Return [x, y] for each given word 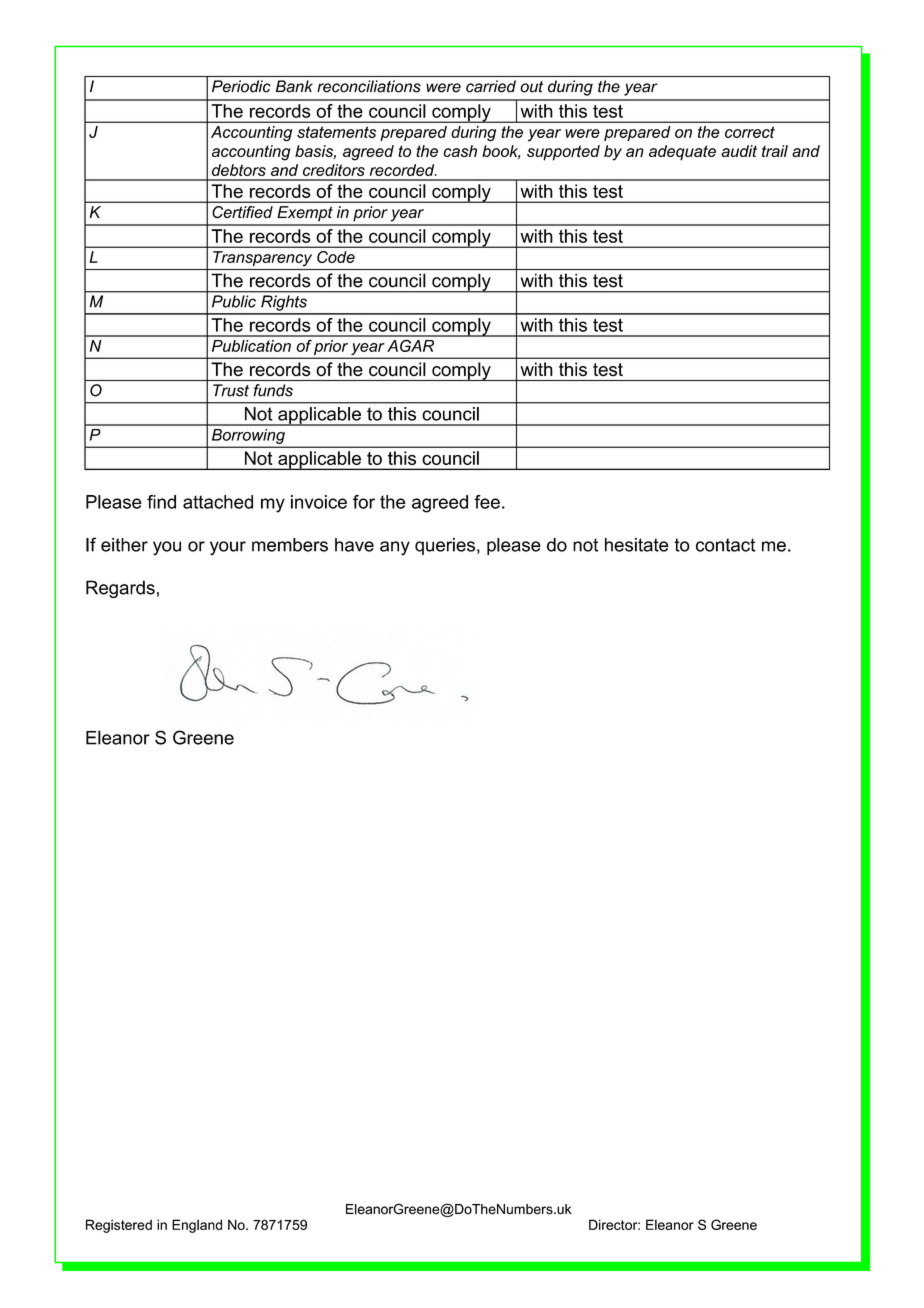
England [197, 1226]
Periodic [241, 86]
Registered [119, 1226]
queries [445, 546]
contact [725, 545]
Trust [231, 390]
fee [487, 502]
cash [460, 151]
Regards [120, 589]
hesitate [637, 545]
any [395, 548]
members [290, 545]
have [354, 545]
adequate [682, 153]
